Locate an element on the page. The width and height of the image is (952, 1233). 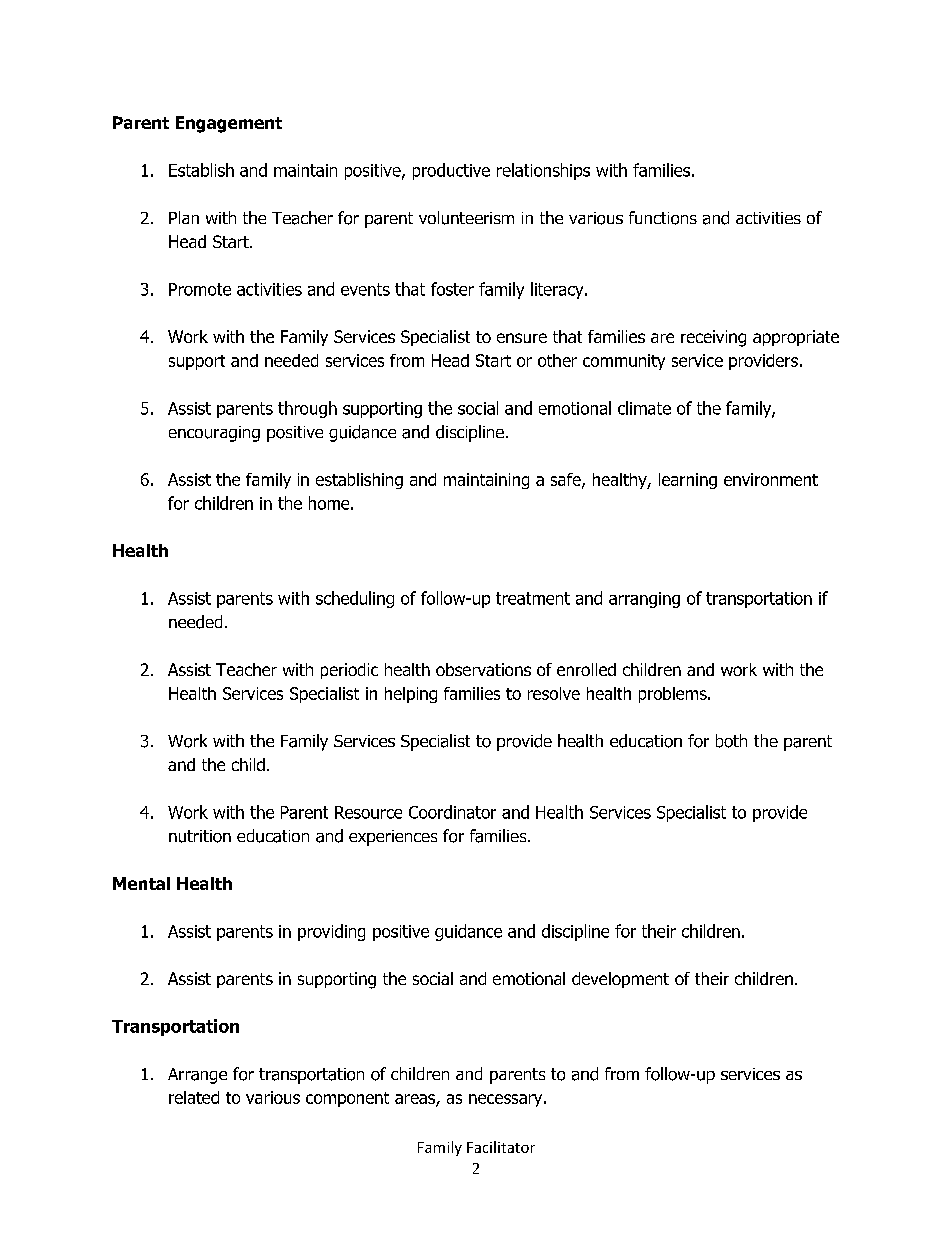
Facilitator is located at coordinates (501, 1147).
